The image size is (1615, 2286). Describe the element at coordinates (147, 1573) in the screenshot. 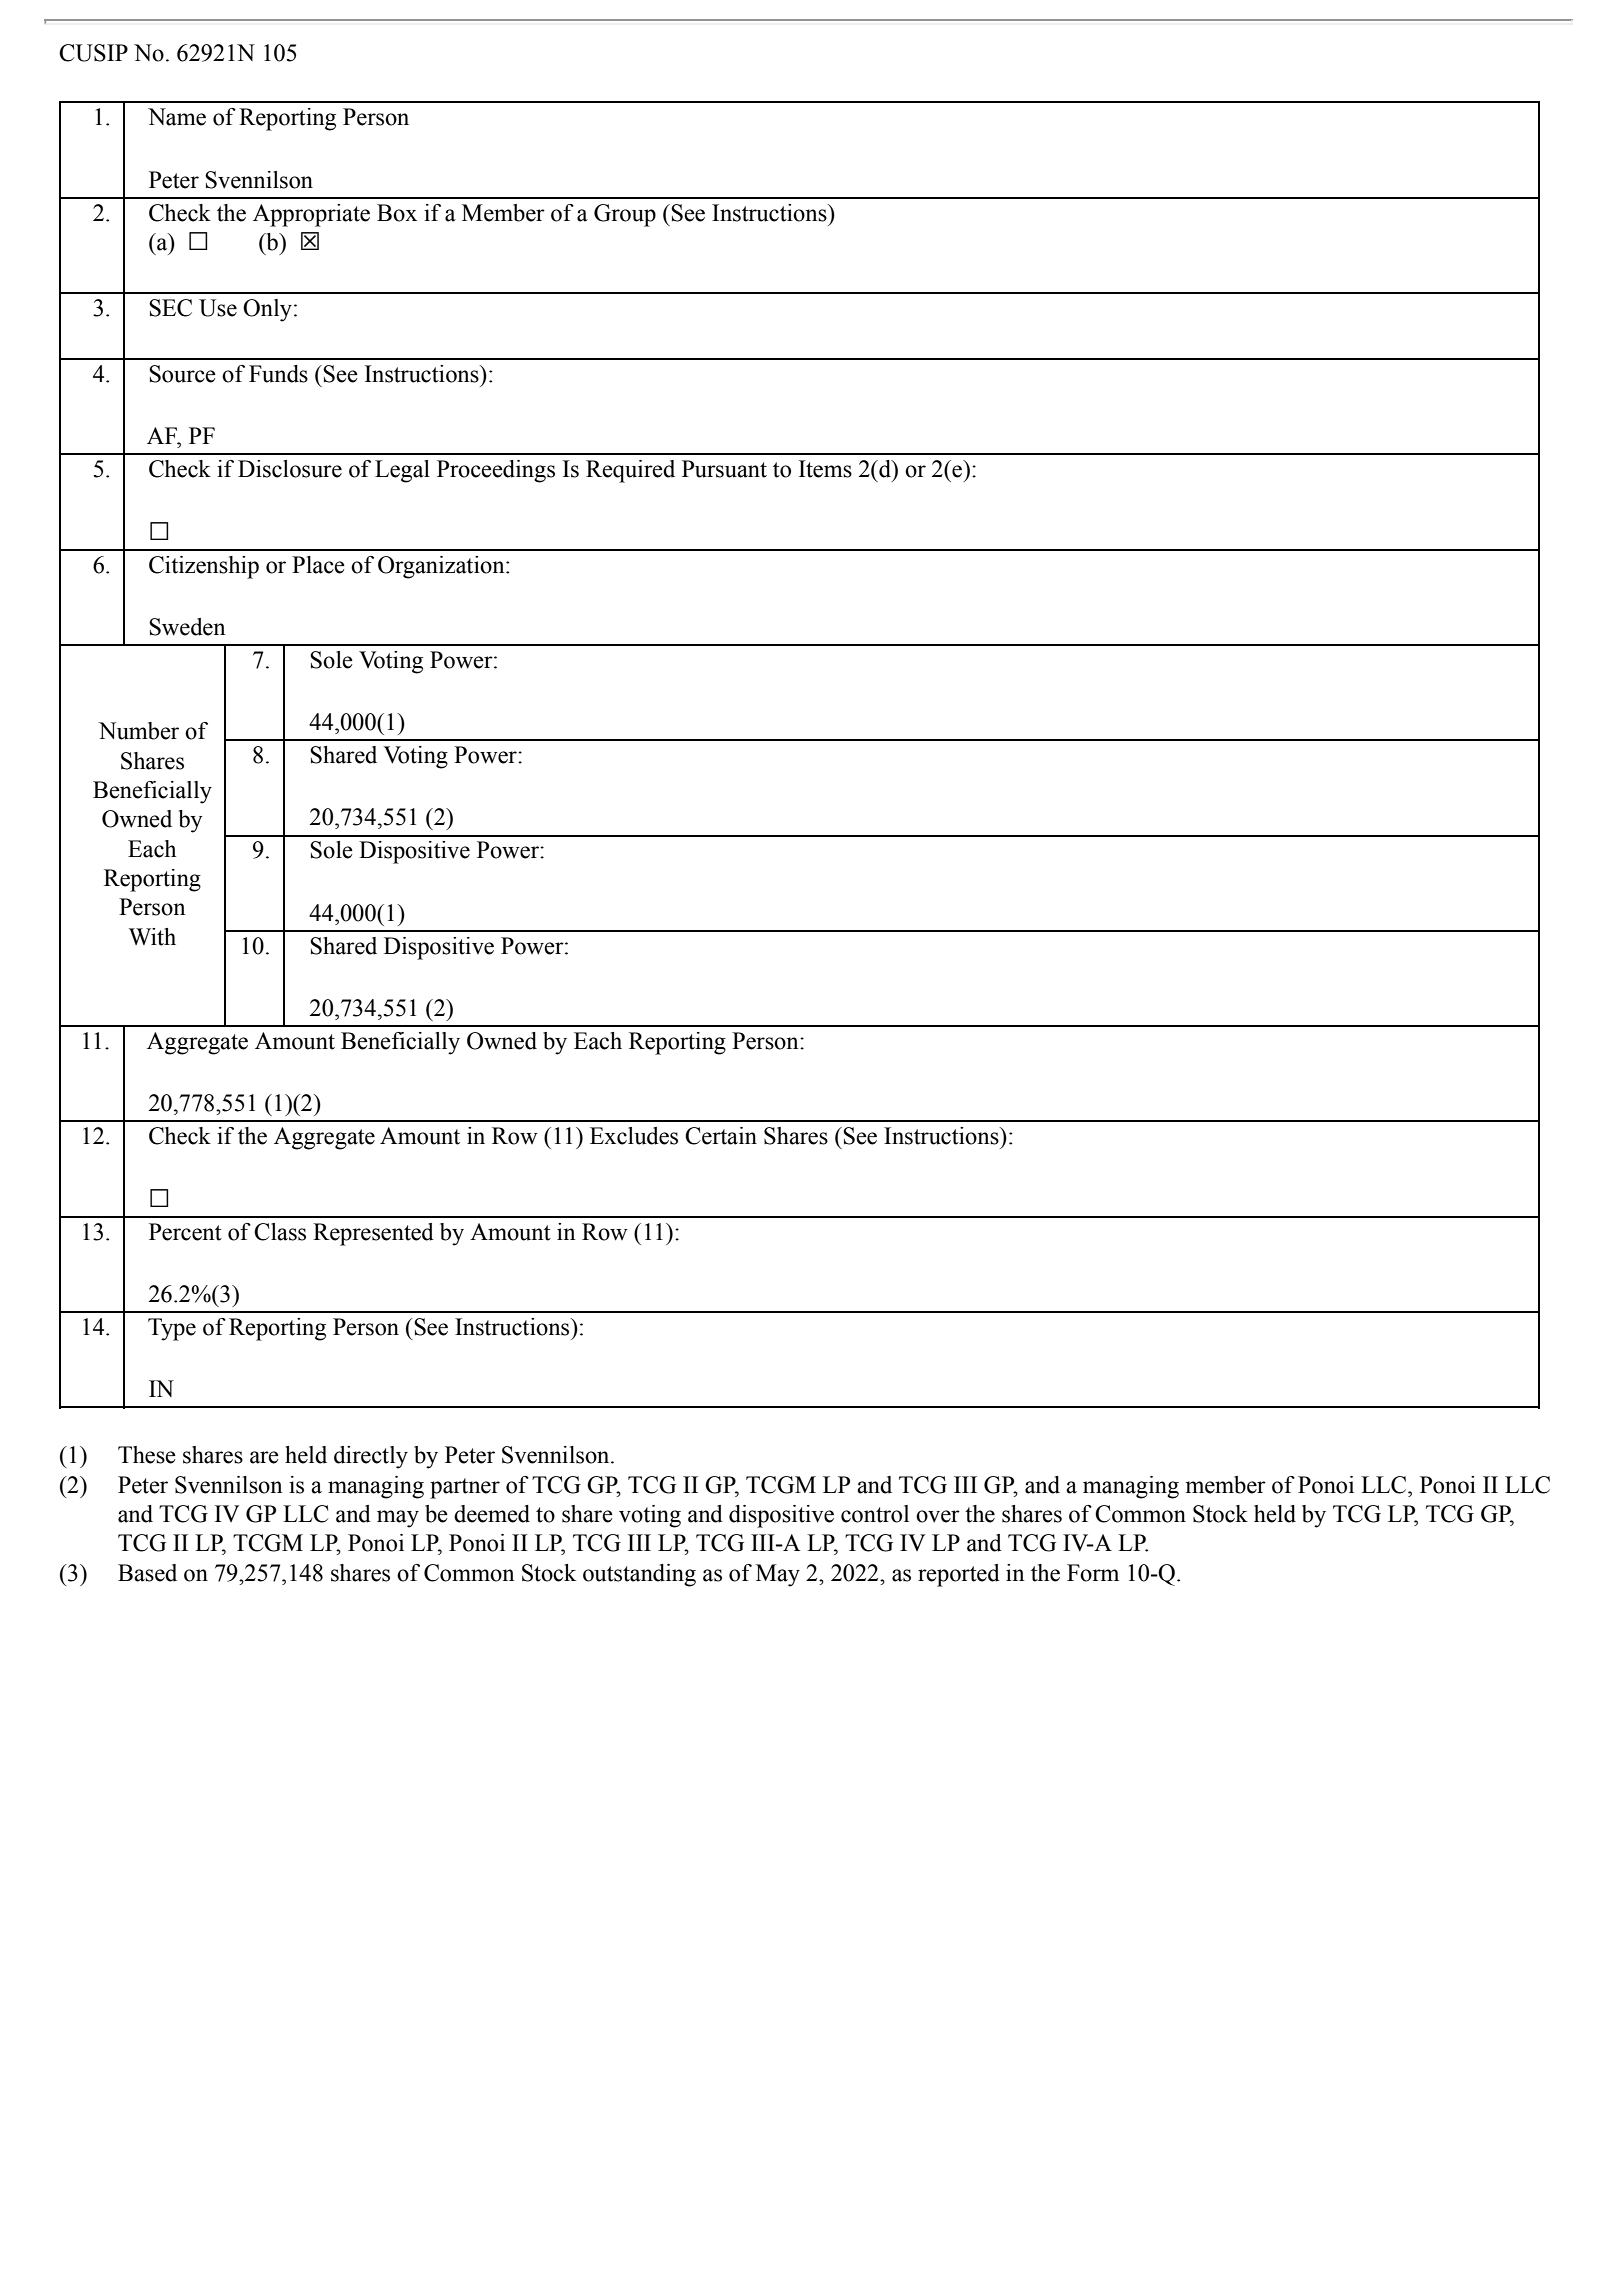

I see `Based` at that location.
